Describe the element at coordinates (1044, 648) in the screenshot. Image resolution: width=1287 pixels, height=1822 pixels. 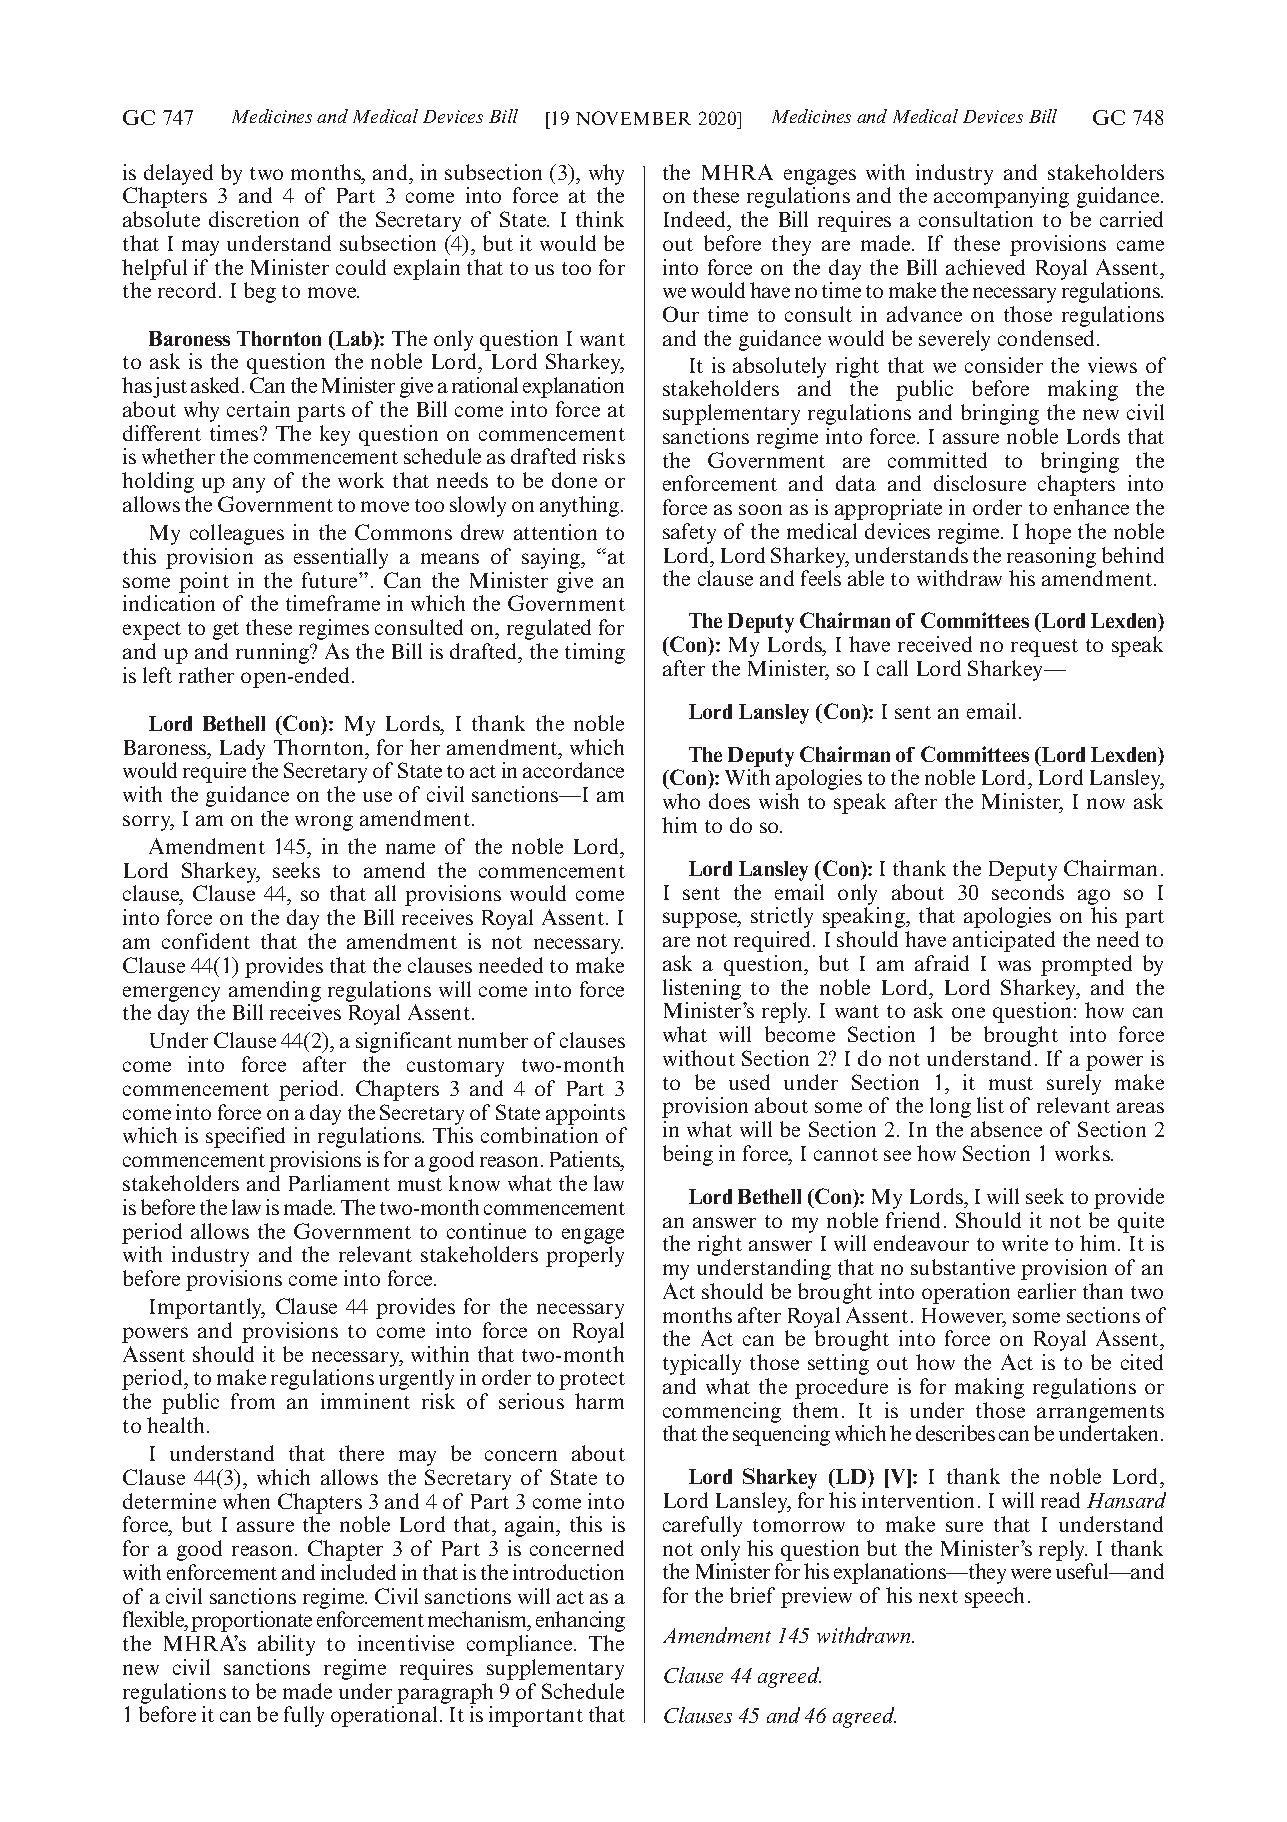
I see `request` at that location.
